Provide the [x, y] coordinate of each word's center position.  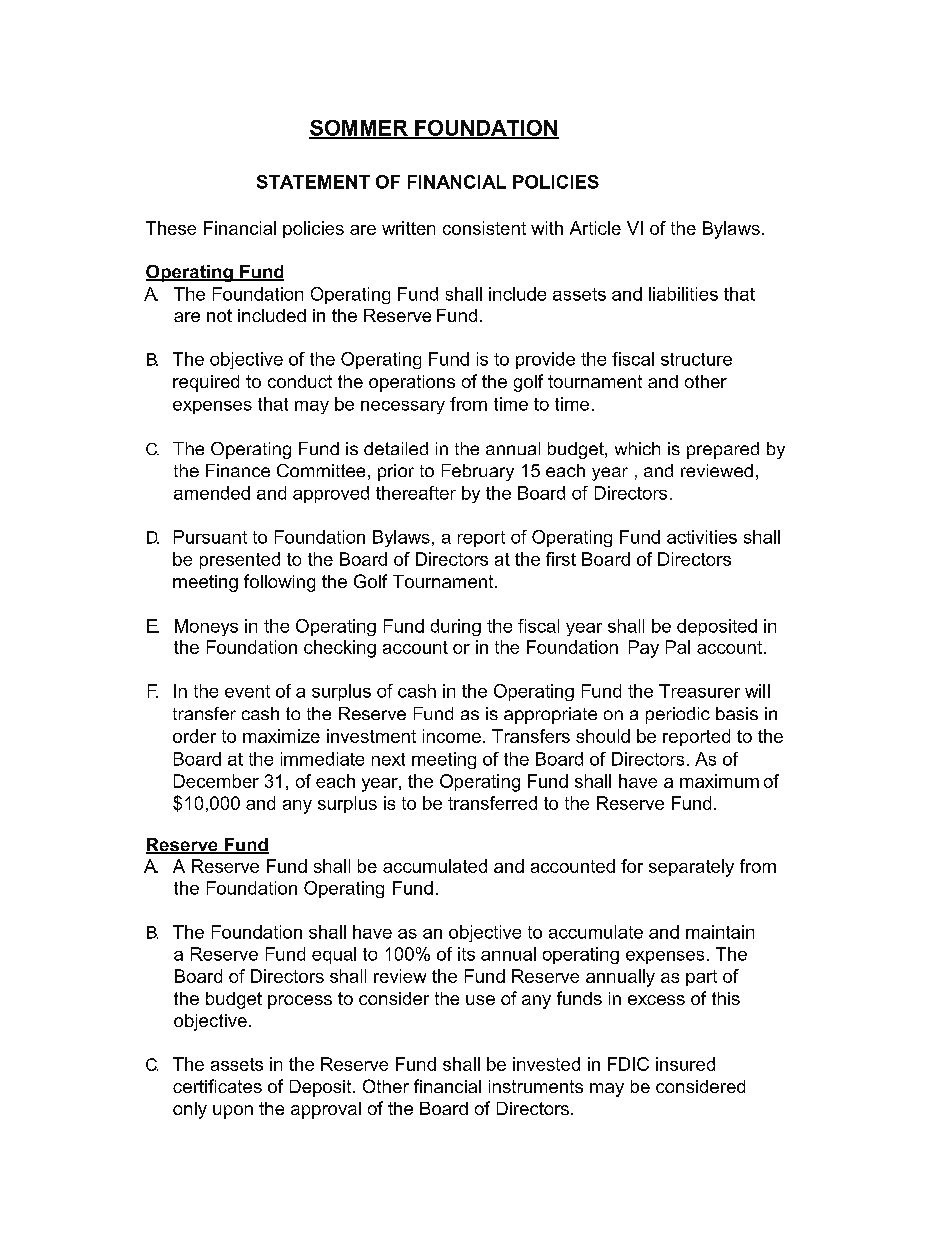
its [466, 954]
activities [702, 537]
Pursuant [210, 537]
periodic [678, 715]
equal [334, 955]
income [452, 736]
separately [691, 868]
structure [696, 359]
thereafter [416, 493]
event [247, 691]
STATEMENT [313, 182]
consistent [484, 228]
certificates [217, 1086]
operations [412, 383]
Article [595, 228]
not [219, 315]
